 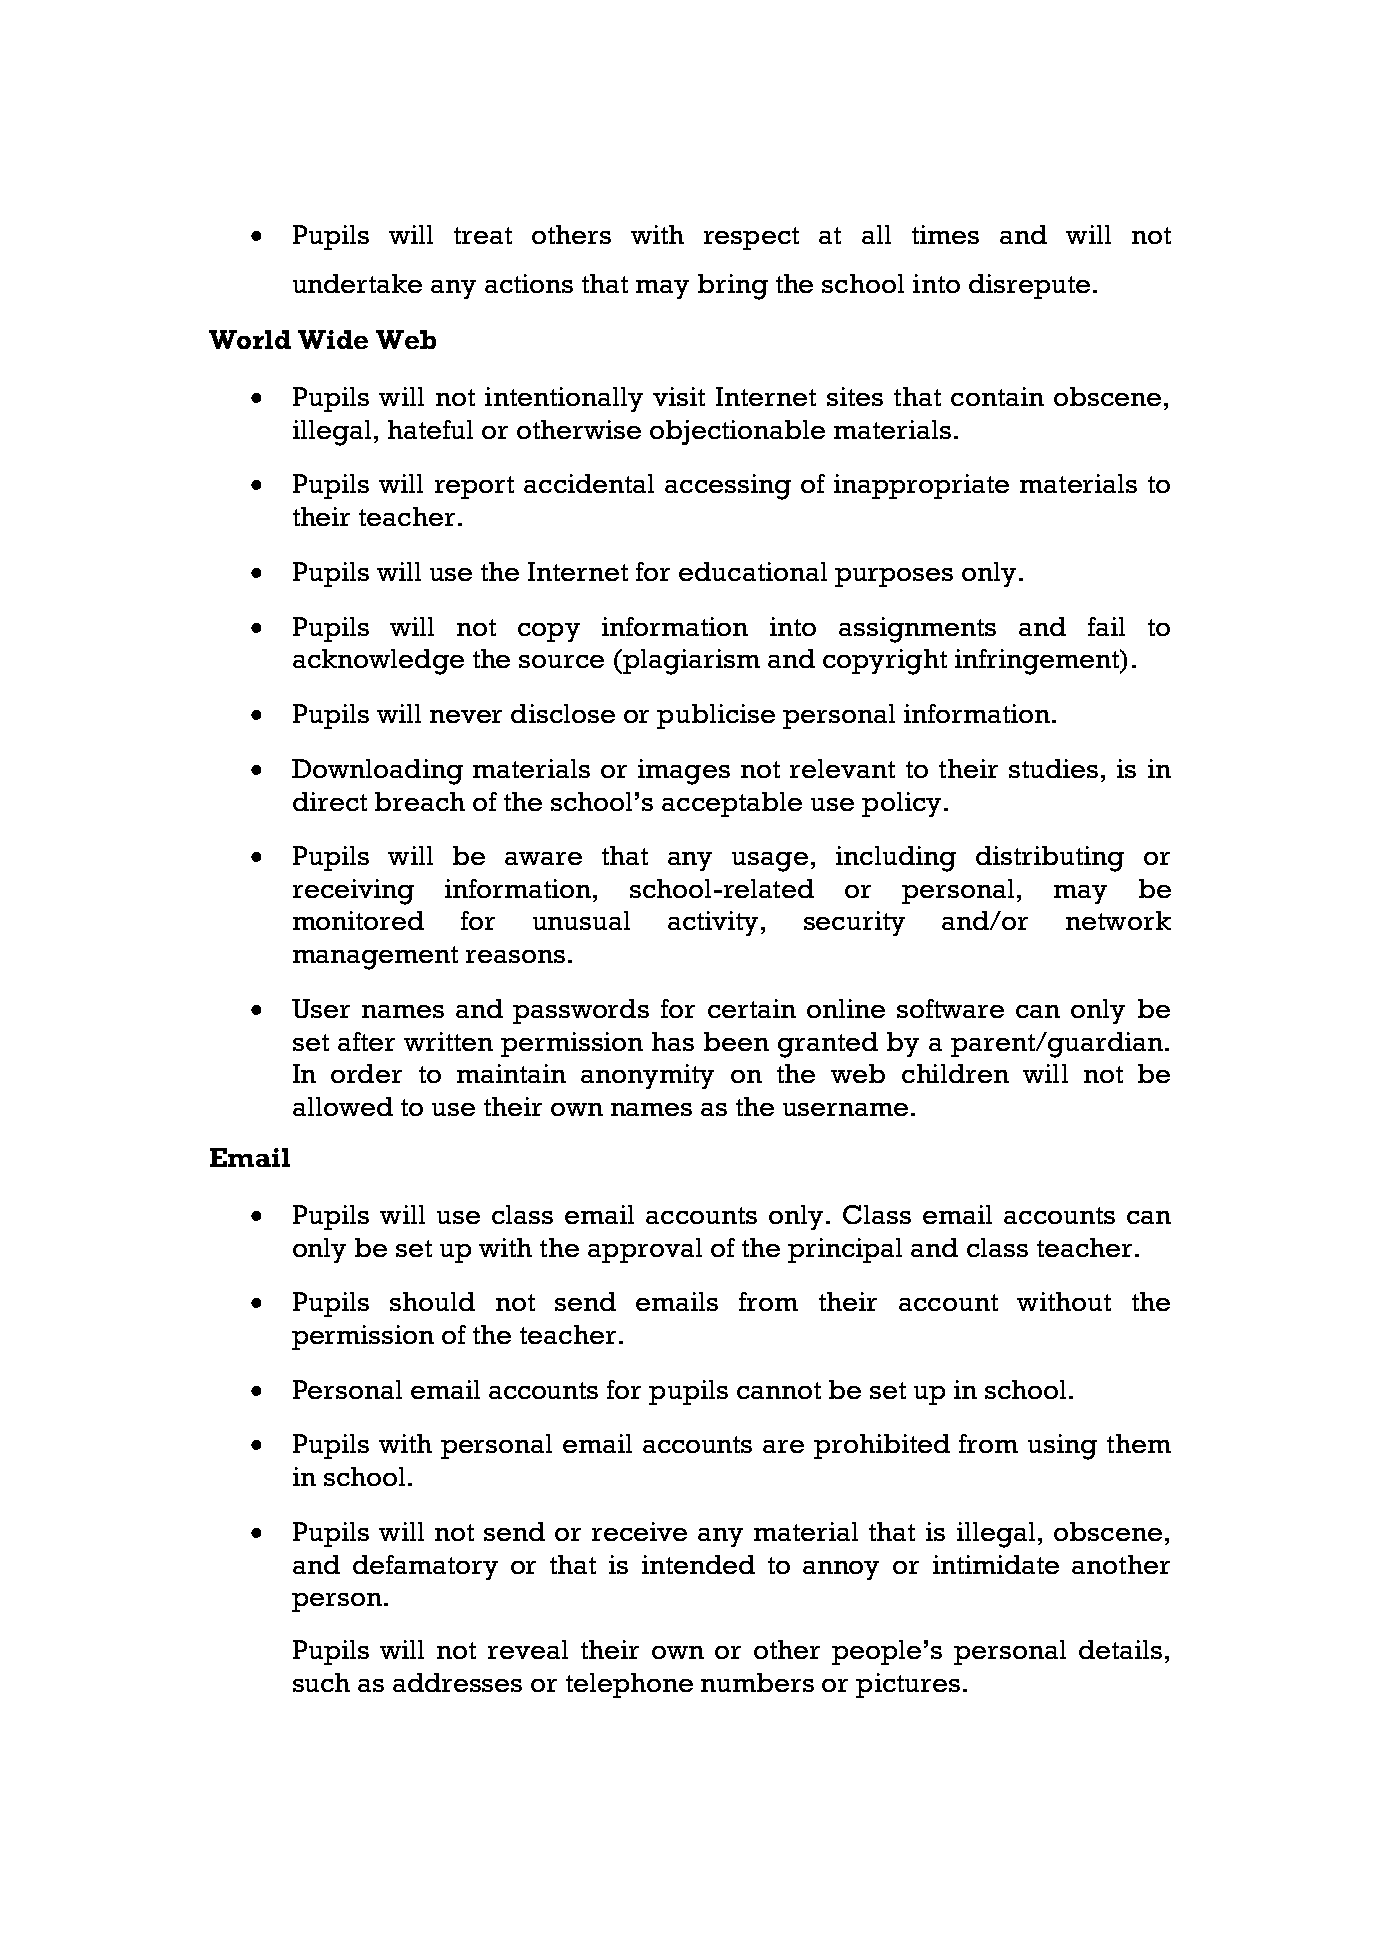 What do you see at coordinates (690, 662) in the page?
I see `plagiarism` at bounding box center [690, 662].
